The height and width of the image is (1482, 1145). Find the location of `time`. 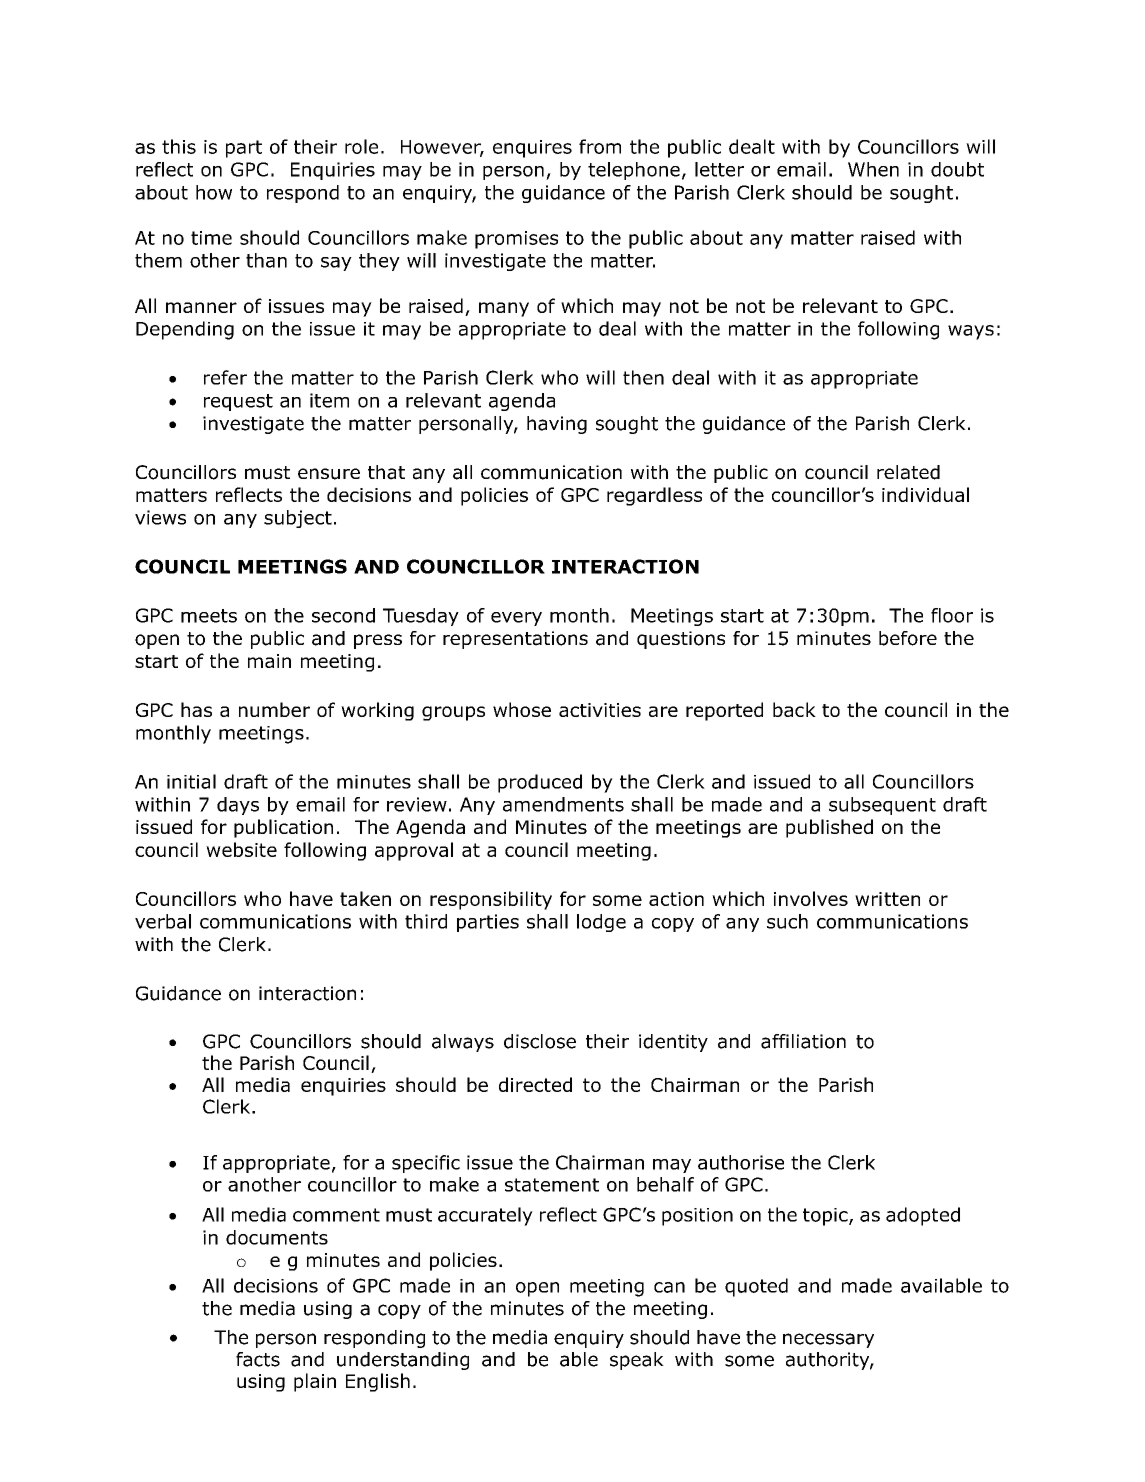

time is located at coordinates (211, 238).
